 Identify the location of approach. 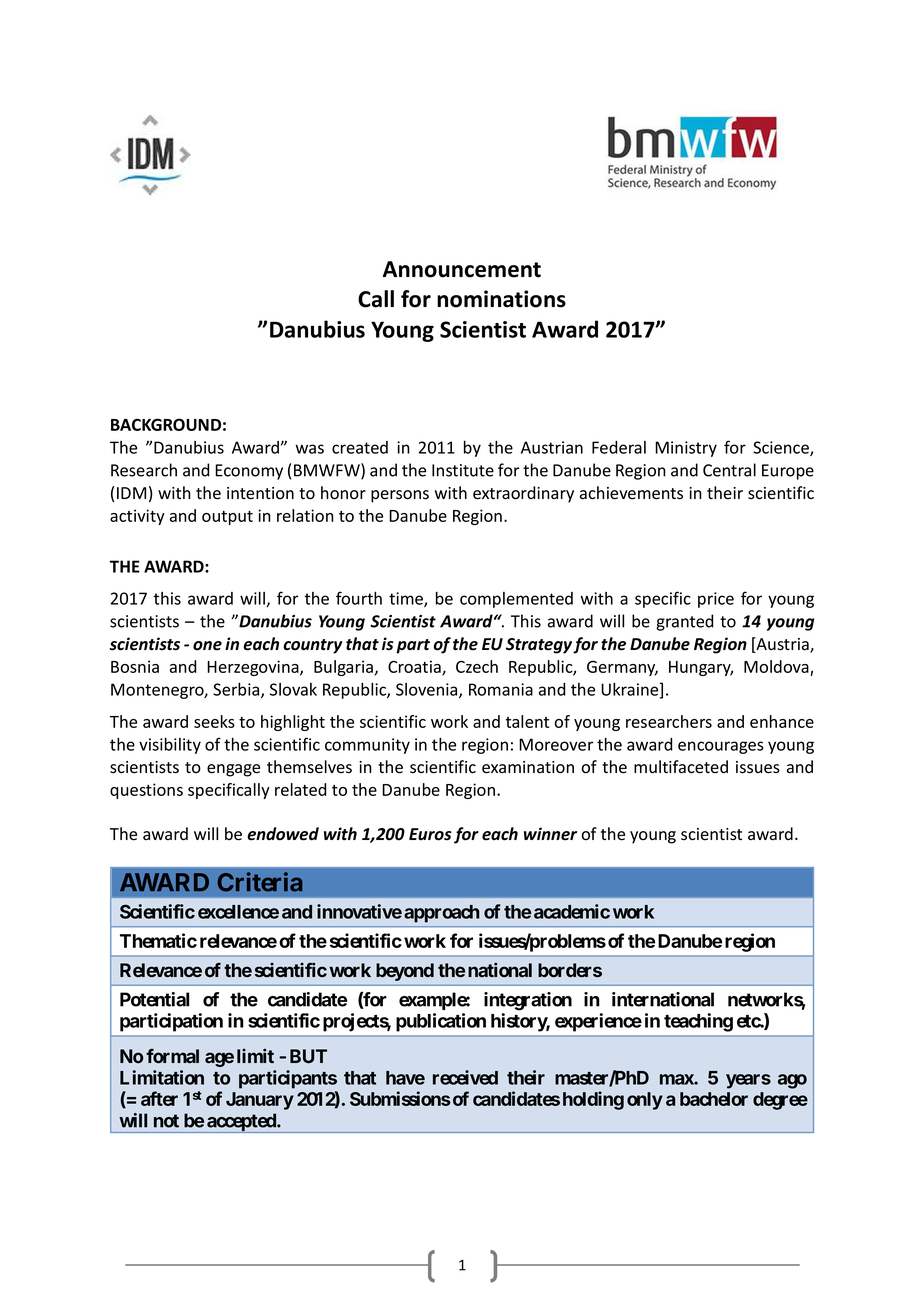
(442, 914).
